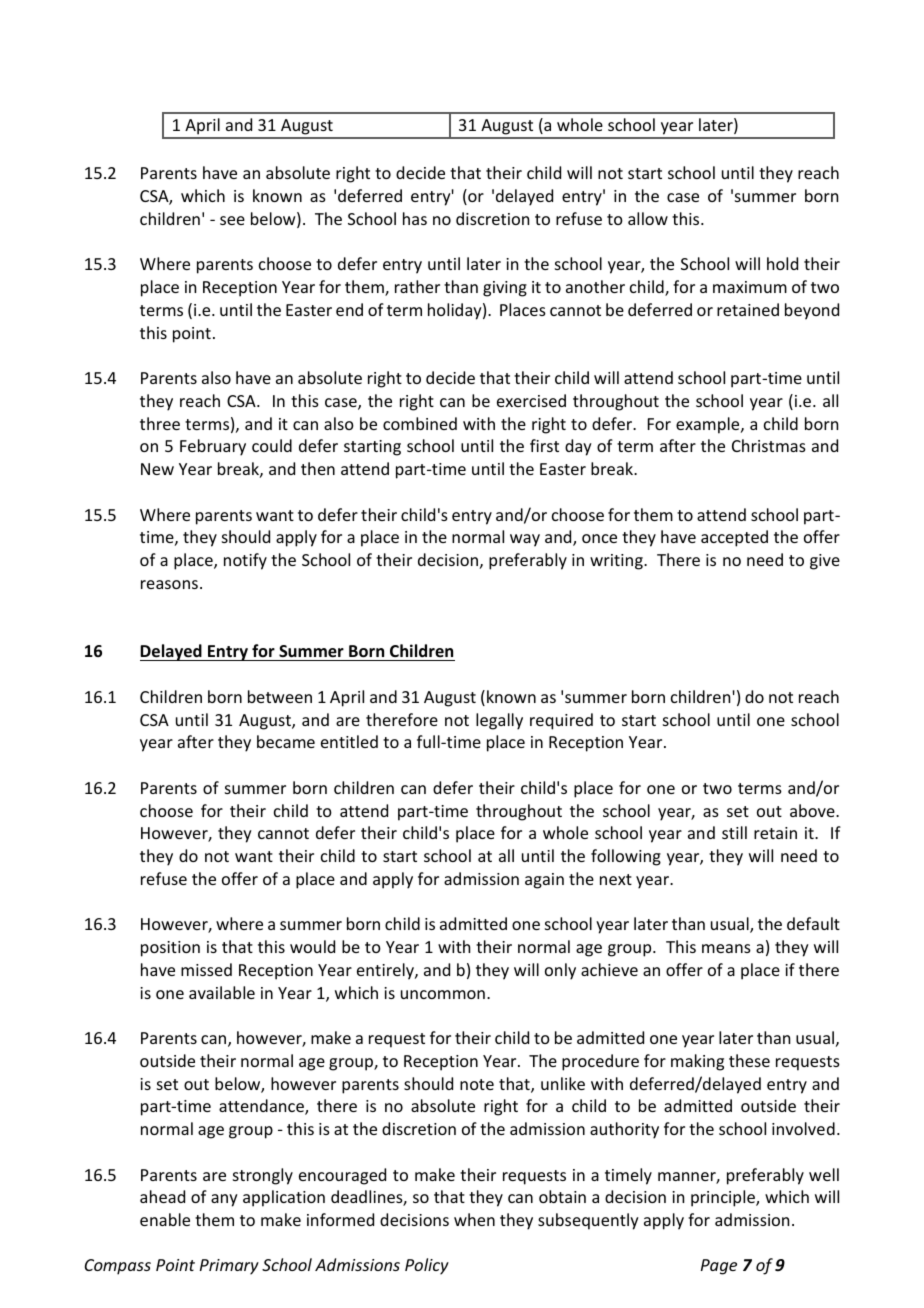 The image size is (924, 1308). I want to click on see, so click(232, 220).
